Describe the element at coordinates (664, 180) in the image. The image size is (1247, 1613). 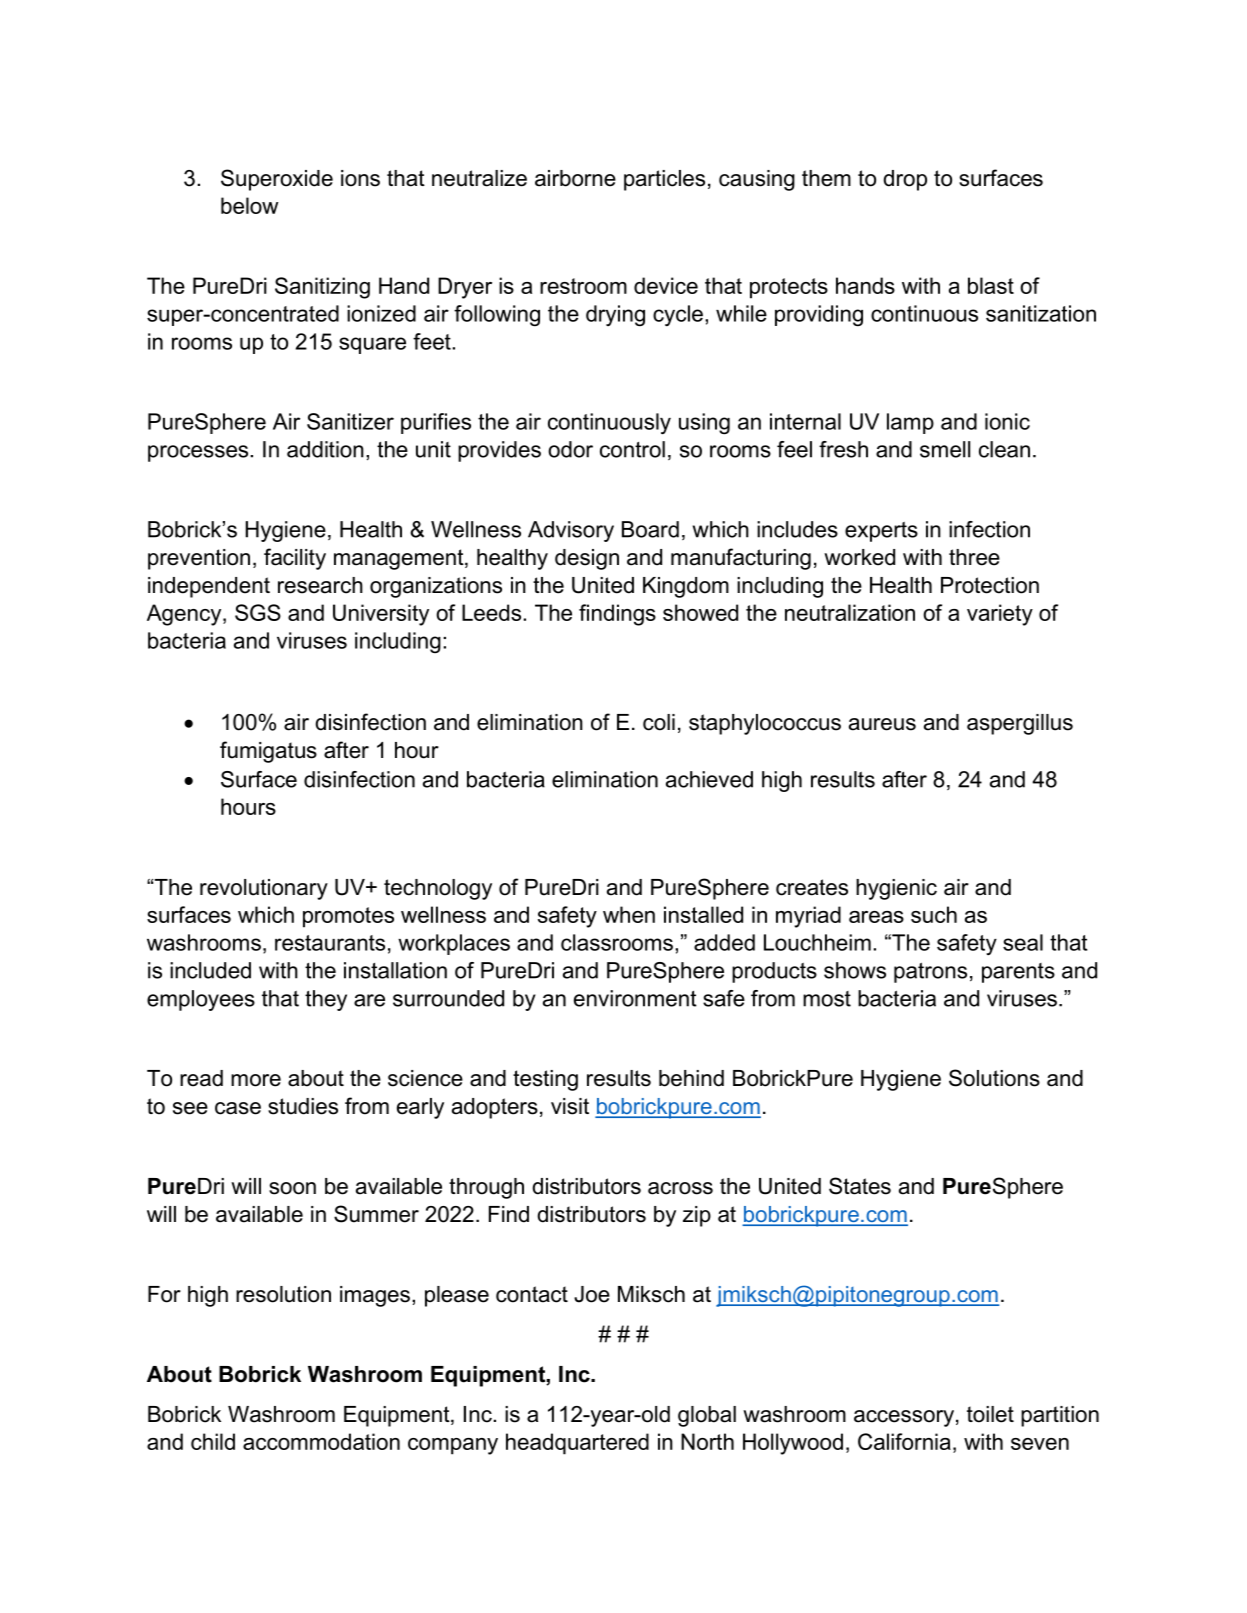
I see `particles` at that location.
